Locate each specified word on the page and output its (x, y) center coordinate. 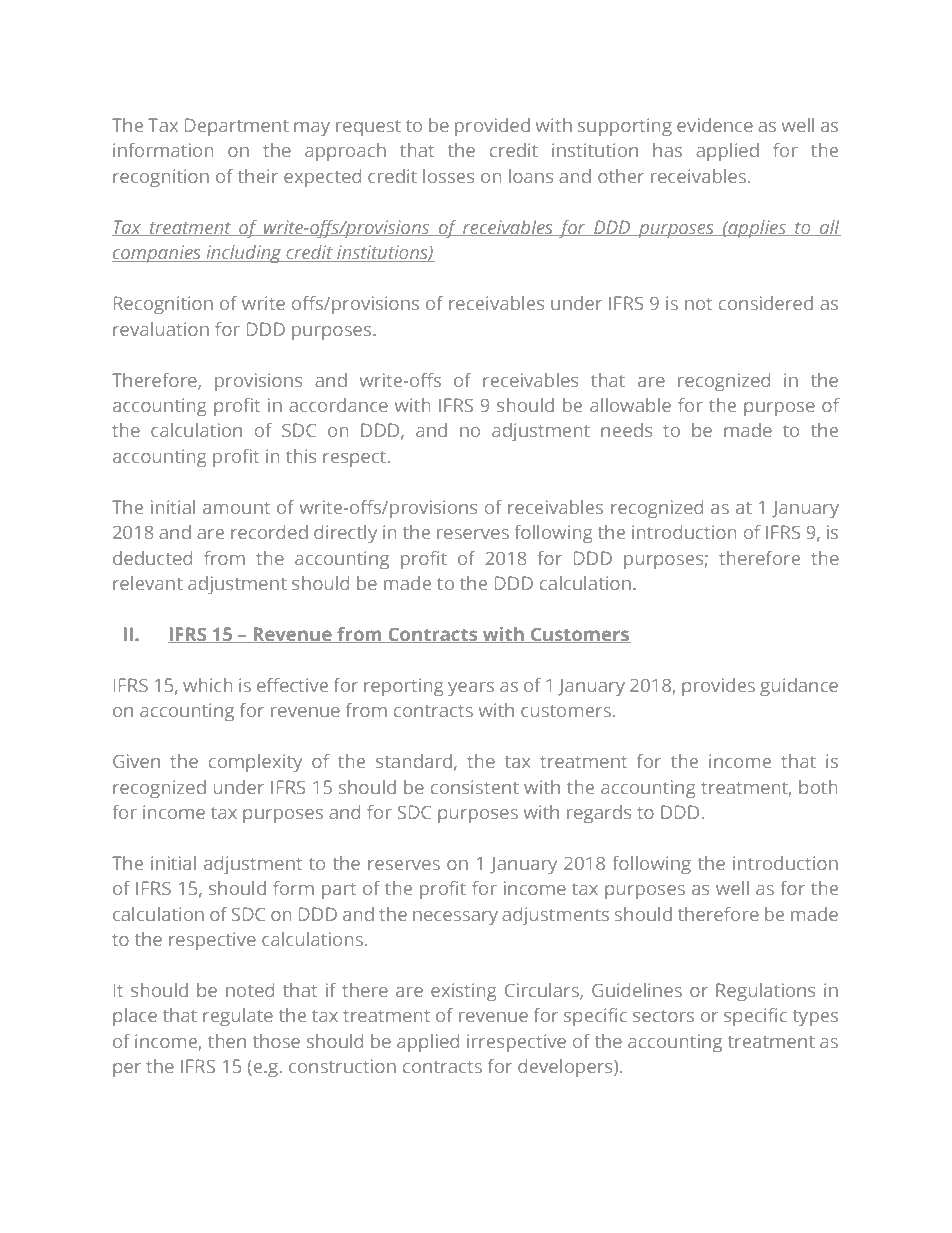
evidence (715, 125)
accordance (338, 405)
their (258, 176)
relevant (148, 583)
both (818, 787)
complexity (255, 763)
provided (492, 127)
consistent (475, 787)
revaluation (161, 329)
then (227, 1041)
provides (718, 687)
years (471, 689)
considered (766, 303)
